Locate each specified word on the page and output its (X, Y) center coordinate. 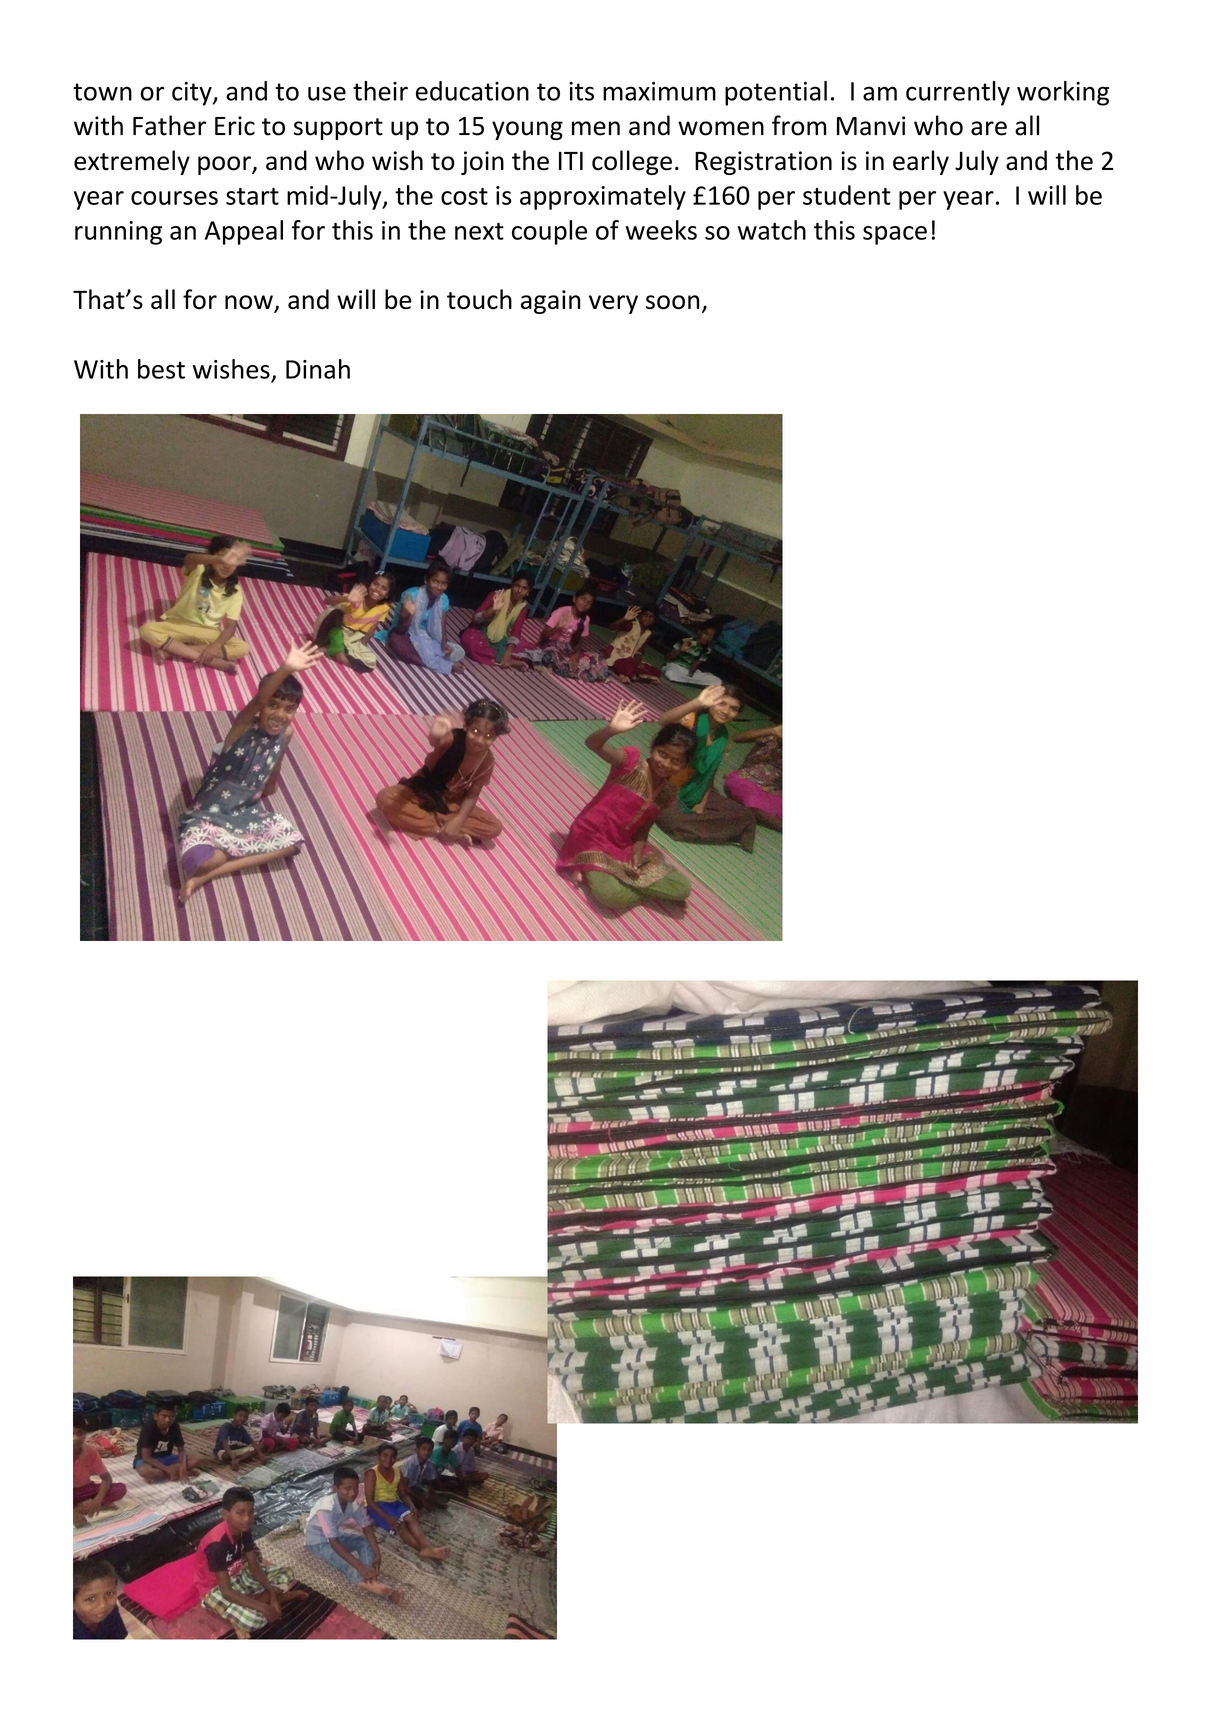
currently (958, 93)
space (895, 235)
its (581, 91)
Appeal (244, 232)
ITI (571, 160)
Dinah (318, 369)
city (193, 94)
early (921, 162)
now (250, 303)
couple (549, 232)
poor (225, 165)
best (161, 369)
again (551, 302)
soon (673, 302)
